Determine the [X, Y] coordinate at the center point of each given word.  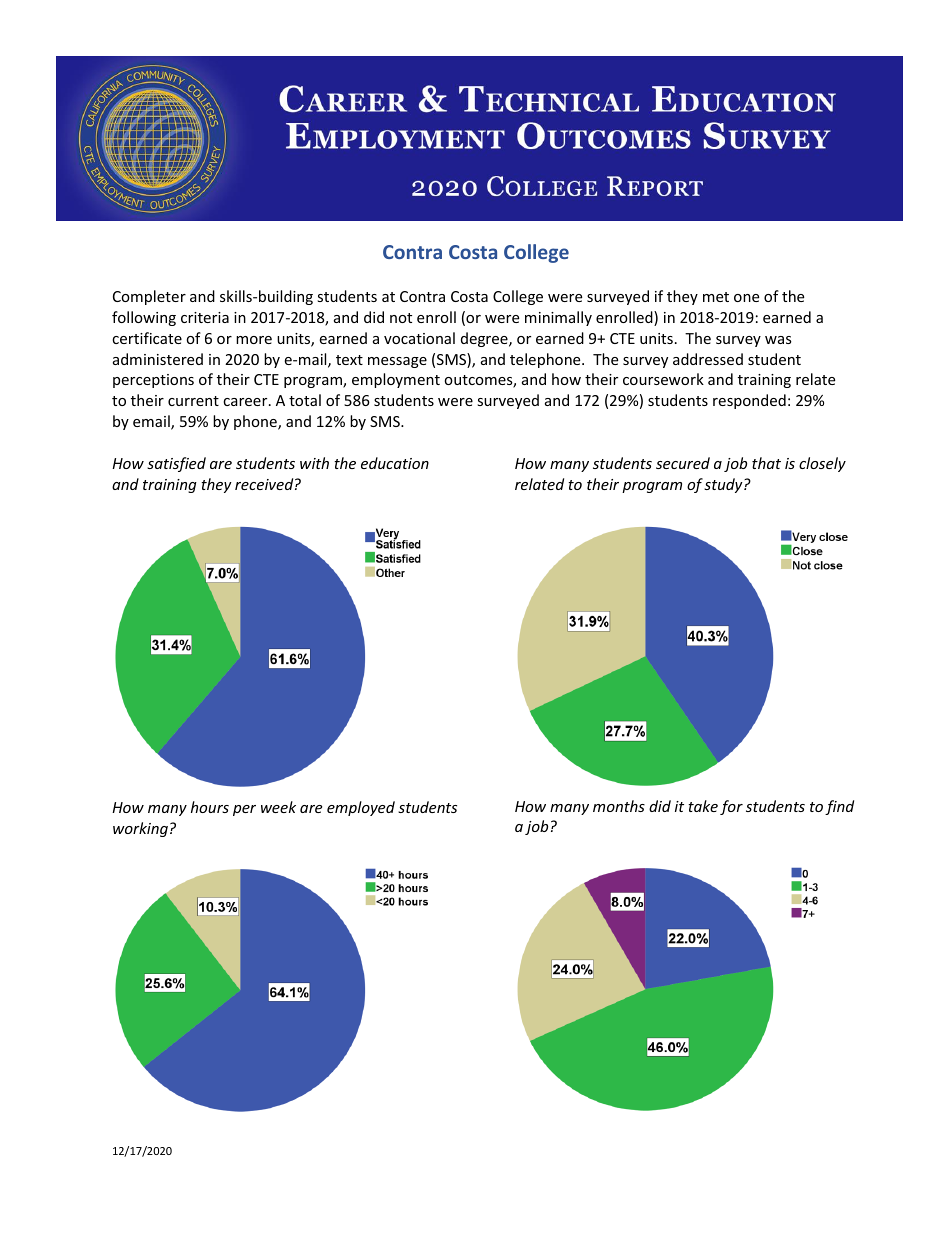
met [716, 297]
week [278, 807]
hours [210, 807]
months [619, 806]
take [703, 806]
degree [485, 339]
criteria [205, 317]
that [766, 463]
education [395, 463]
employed [361, 808]
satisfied [176, 464]
